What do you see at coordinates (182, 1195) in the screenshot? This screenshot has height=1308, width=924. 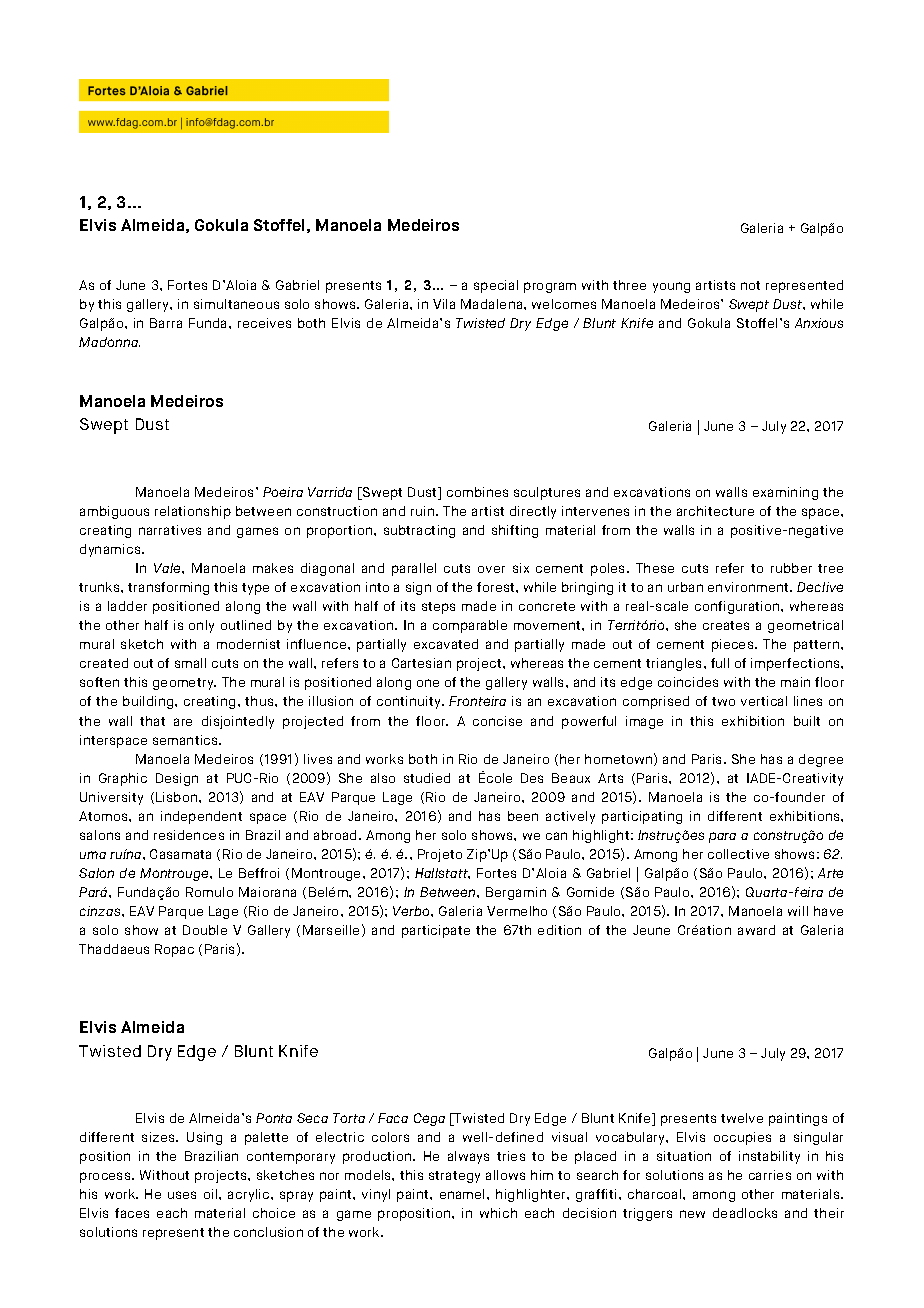 I see `uses` at bounding box center [182, 1195].
